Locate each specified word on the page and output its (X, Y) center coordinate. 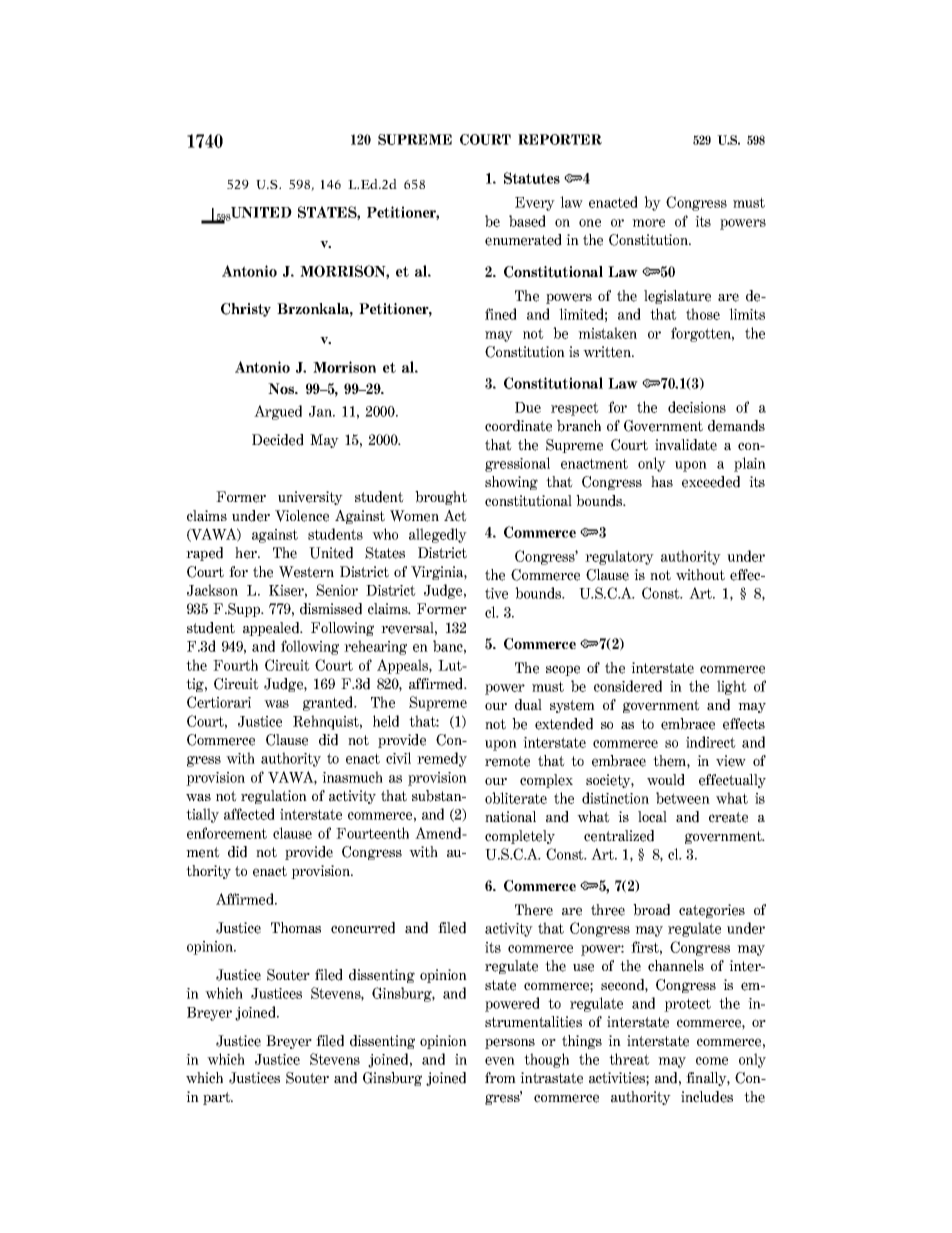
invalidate (686, 445)
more (648, 223)
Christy (246, 310)
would (666, 780)
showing (511, 483)
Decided (278, 440)
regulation (274, 797)
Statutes (532, 178)
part (218, 1098)
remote (507, 761)
